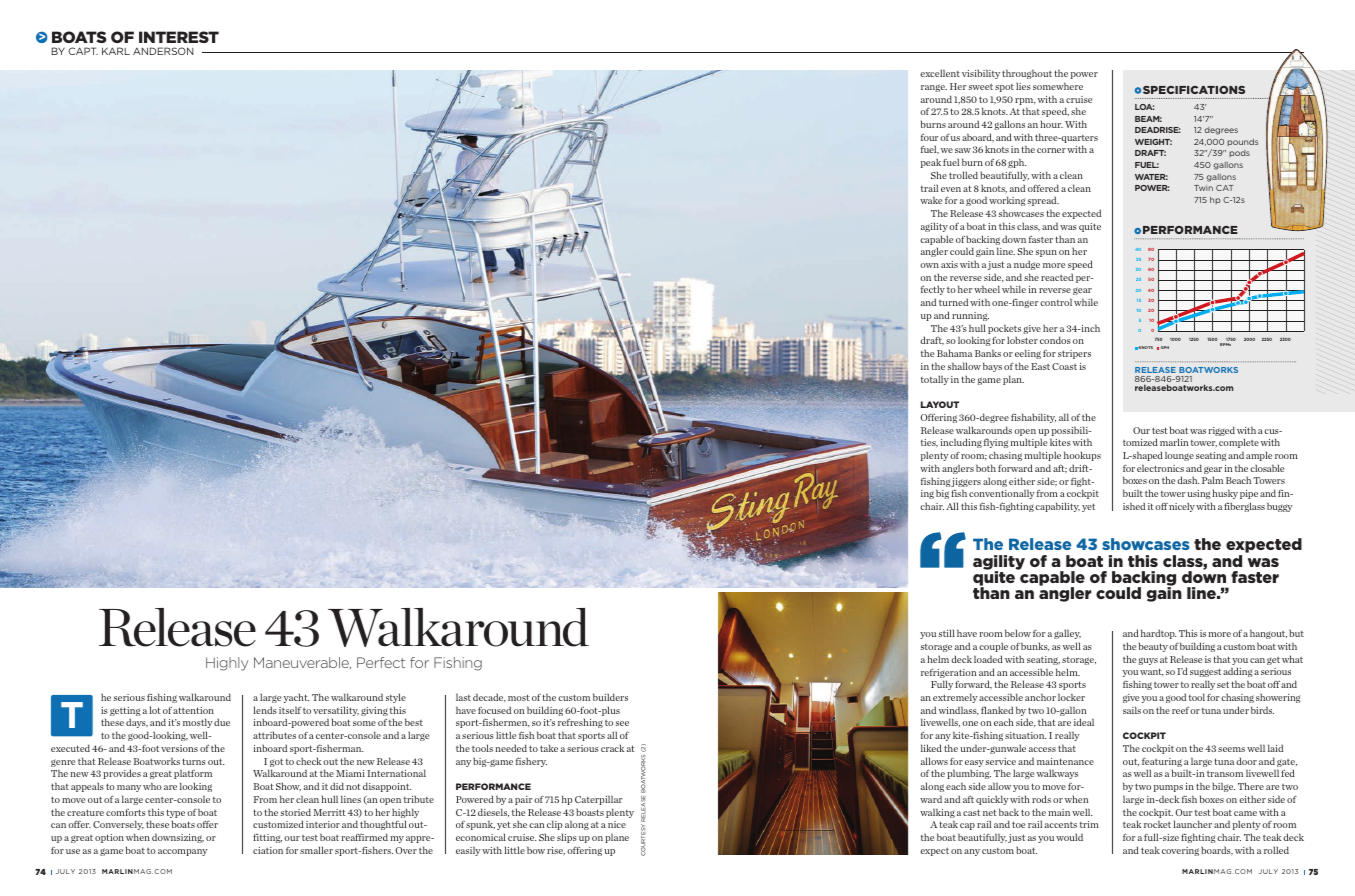 This screenshot has width=1355, height=896. Describe the element at coordinates (381, 662) in the screenshot. I see `Perfect` at that location.
